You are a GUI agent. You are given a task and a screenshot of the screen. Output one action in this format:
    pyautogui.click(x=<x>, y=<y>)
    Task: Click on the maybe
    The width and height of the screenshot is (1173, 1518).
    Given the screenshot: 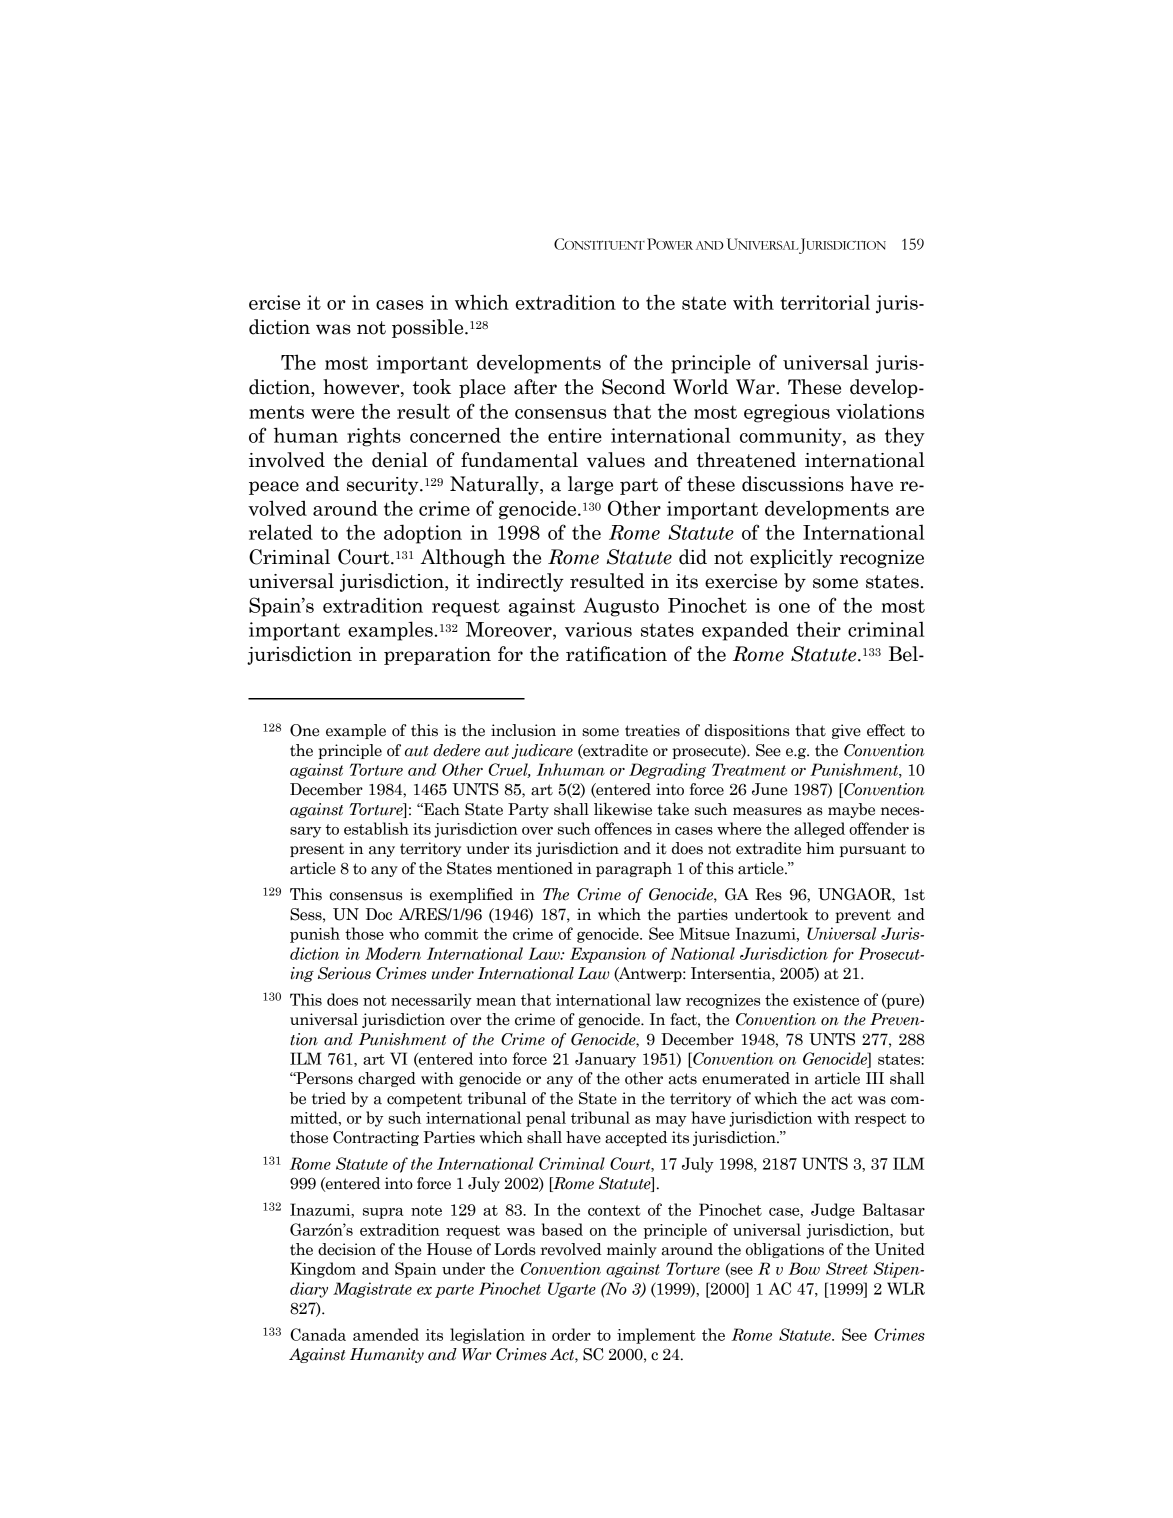 What is the action you would take?
    pyautogui.click(x=851, y=810)
